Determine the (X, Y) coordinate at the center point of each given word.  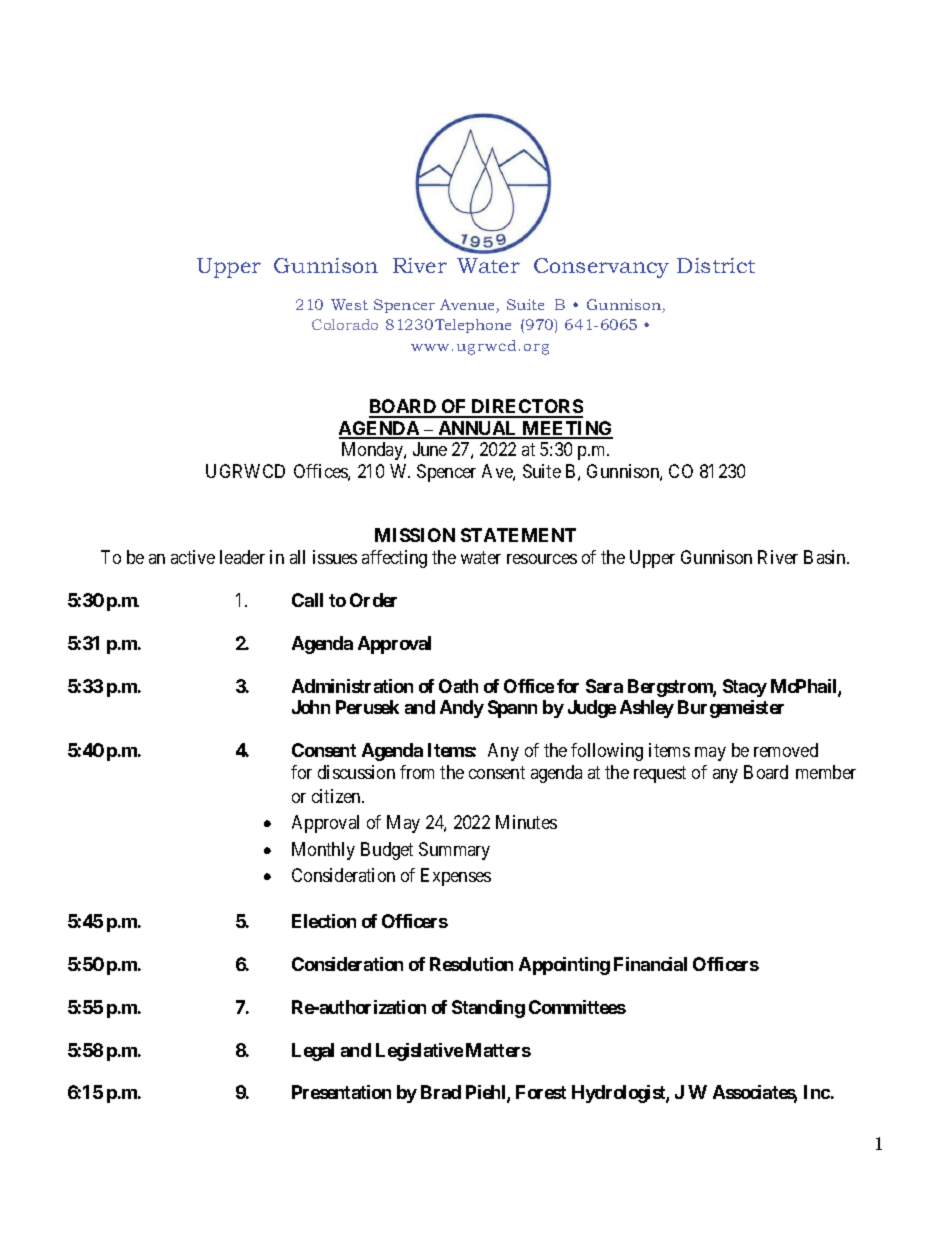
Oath (458, 686)
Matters (498, 1050)
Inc (817, 1092)
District (716, 265)
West (349, 304)
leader (242, 557)
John (311, 707)
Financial (650, 964)
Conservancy (601, 268)
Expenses (456, 877)
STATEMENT (518, 535)
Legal (313, 1052)
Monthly (323, 851)
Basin (826, 557)
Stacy (745, 688)
